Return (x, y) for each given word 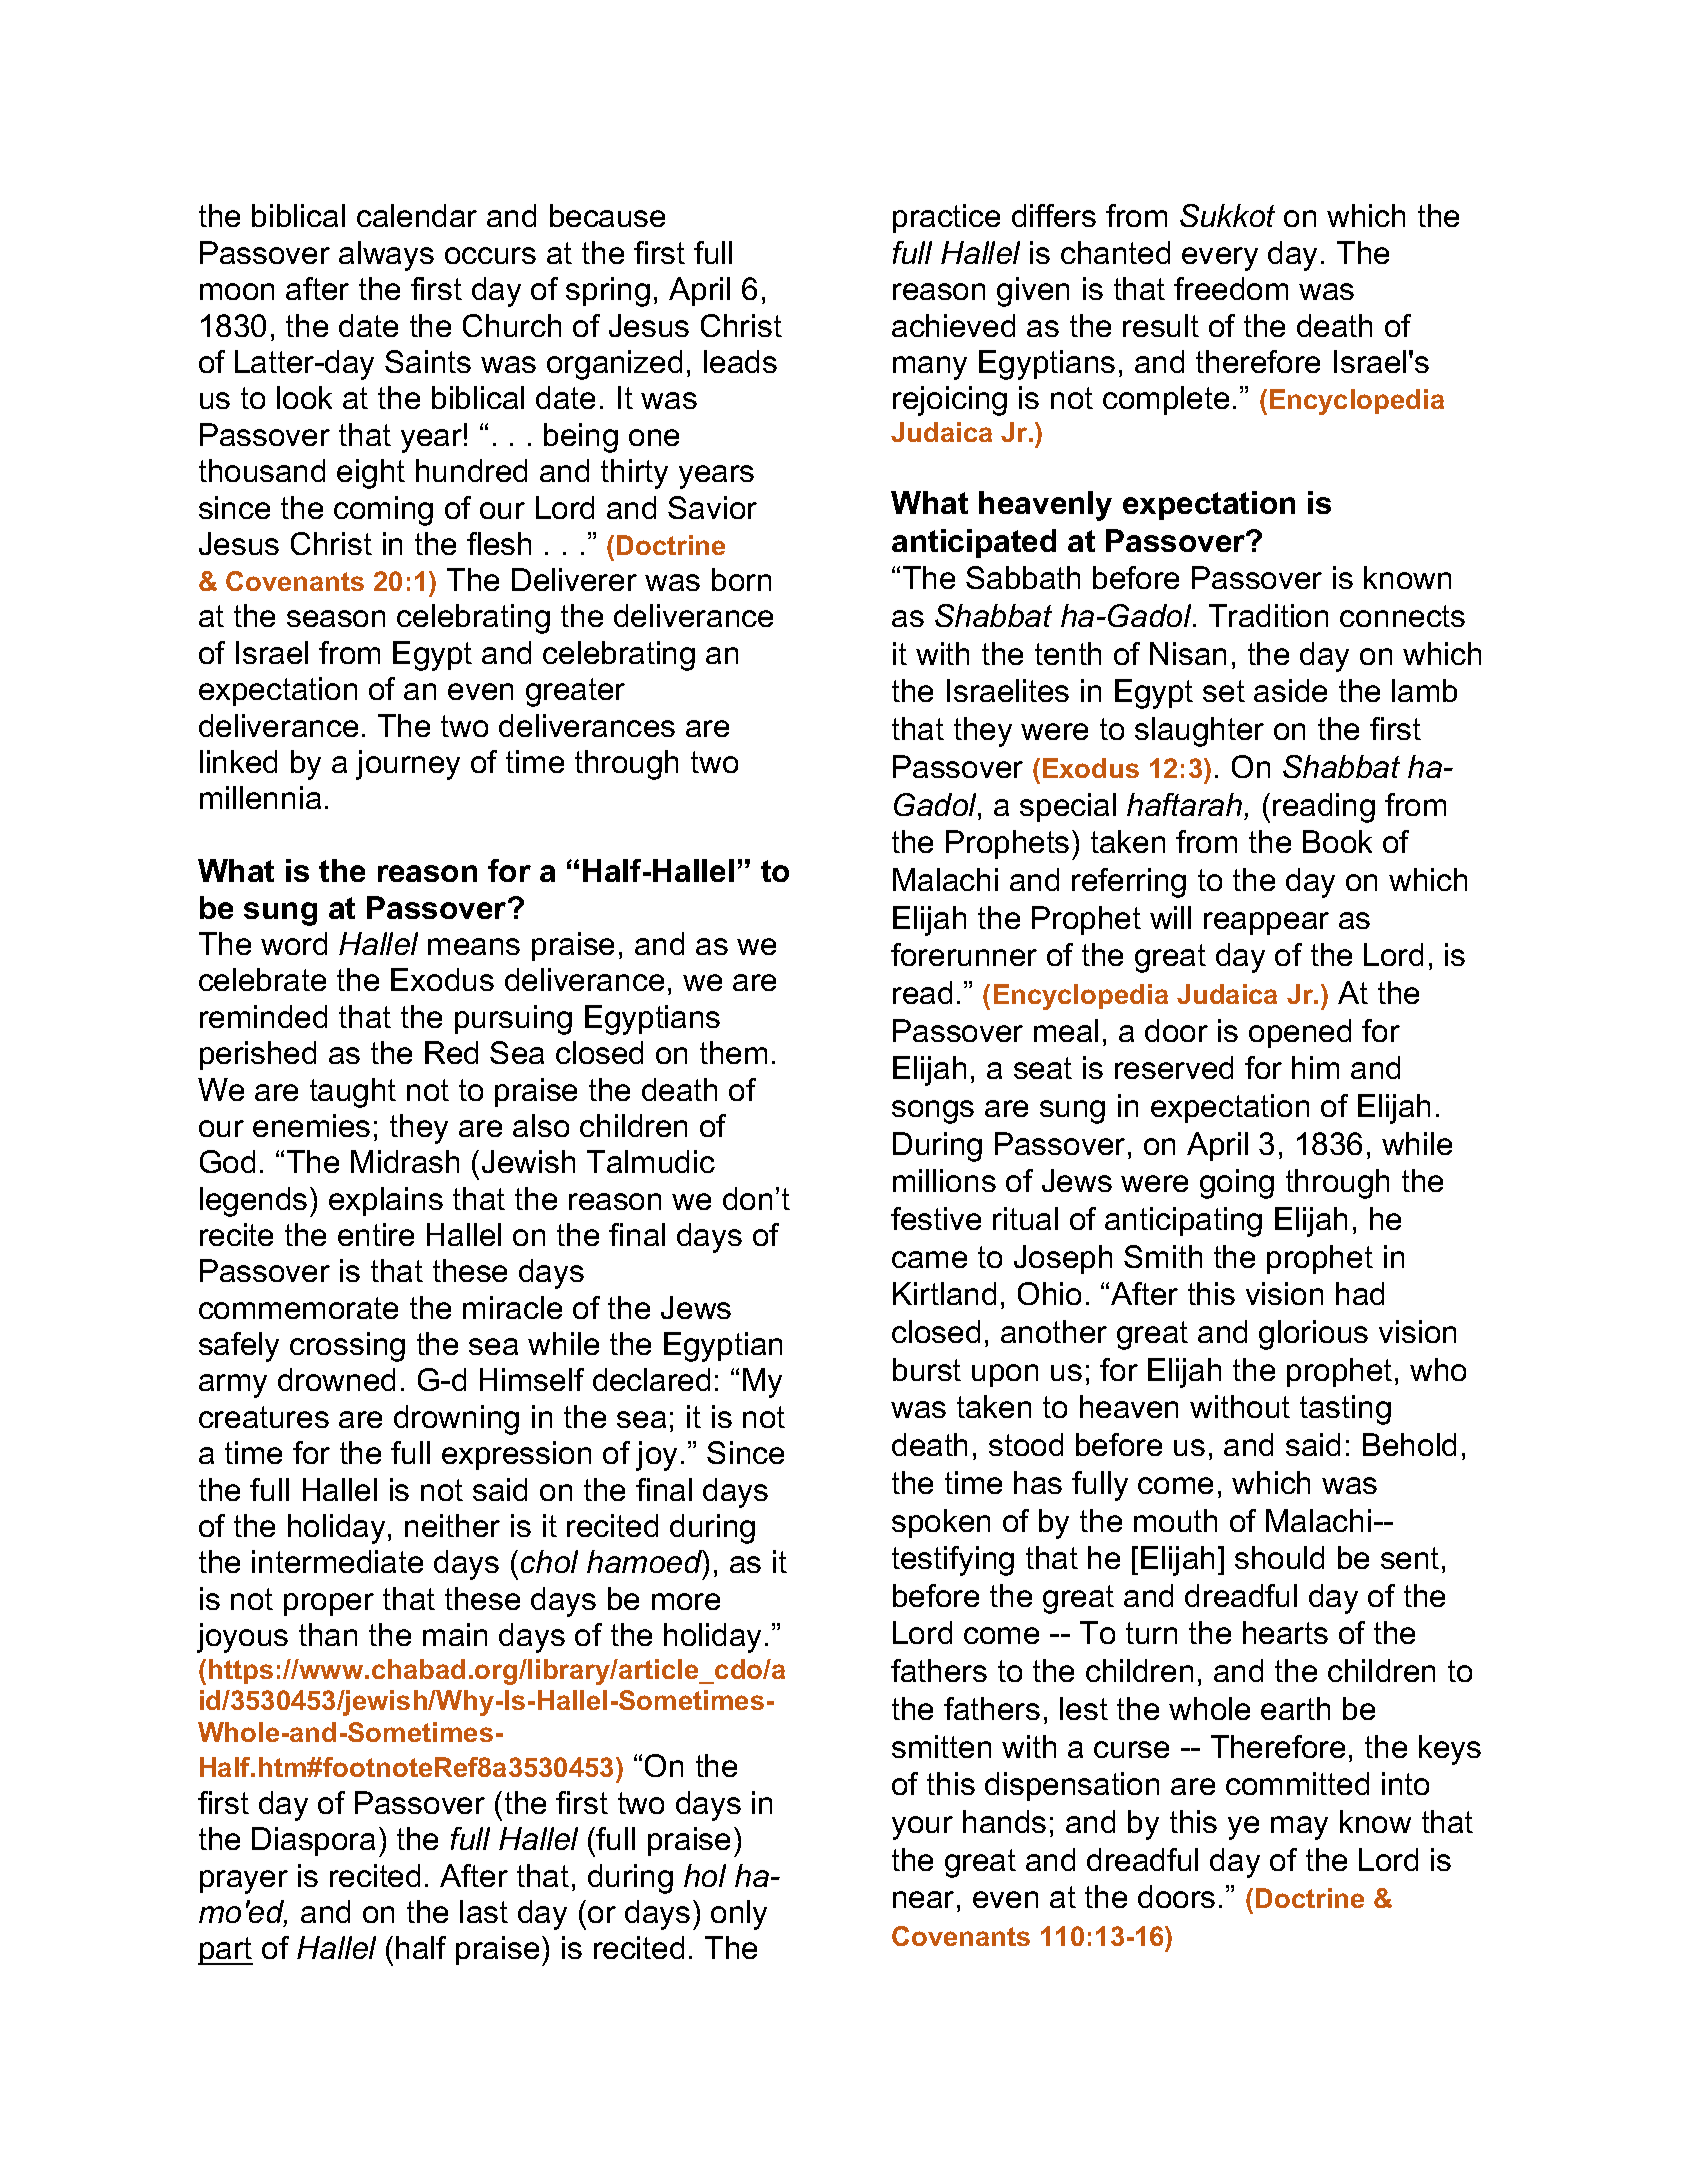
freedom (1231, 288)
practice (946, 218)
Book (1337, 841)
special (1068, 807)
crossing (347, 1347)
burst (927, 1369)
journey (408, 765)
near (923, 1899)
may (1299, 1828)
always (386, 256)
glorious (1313, 1335)
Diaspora (313, 1841)
